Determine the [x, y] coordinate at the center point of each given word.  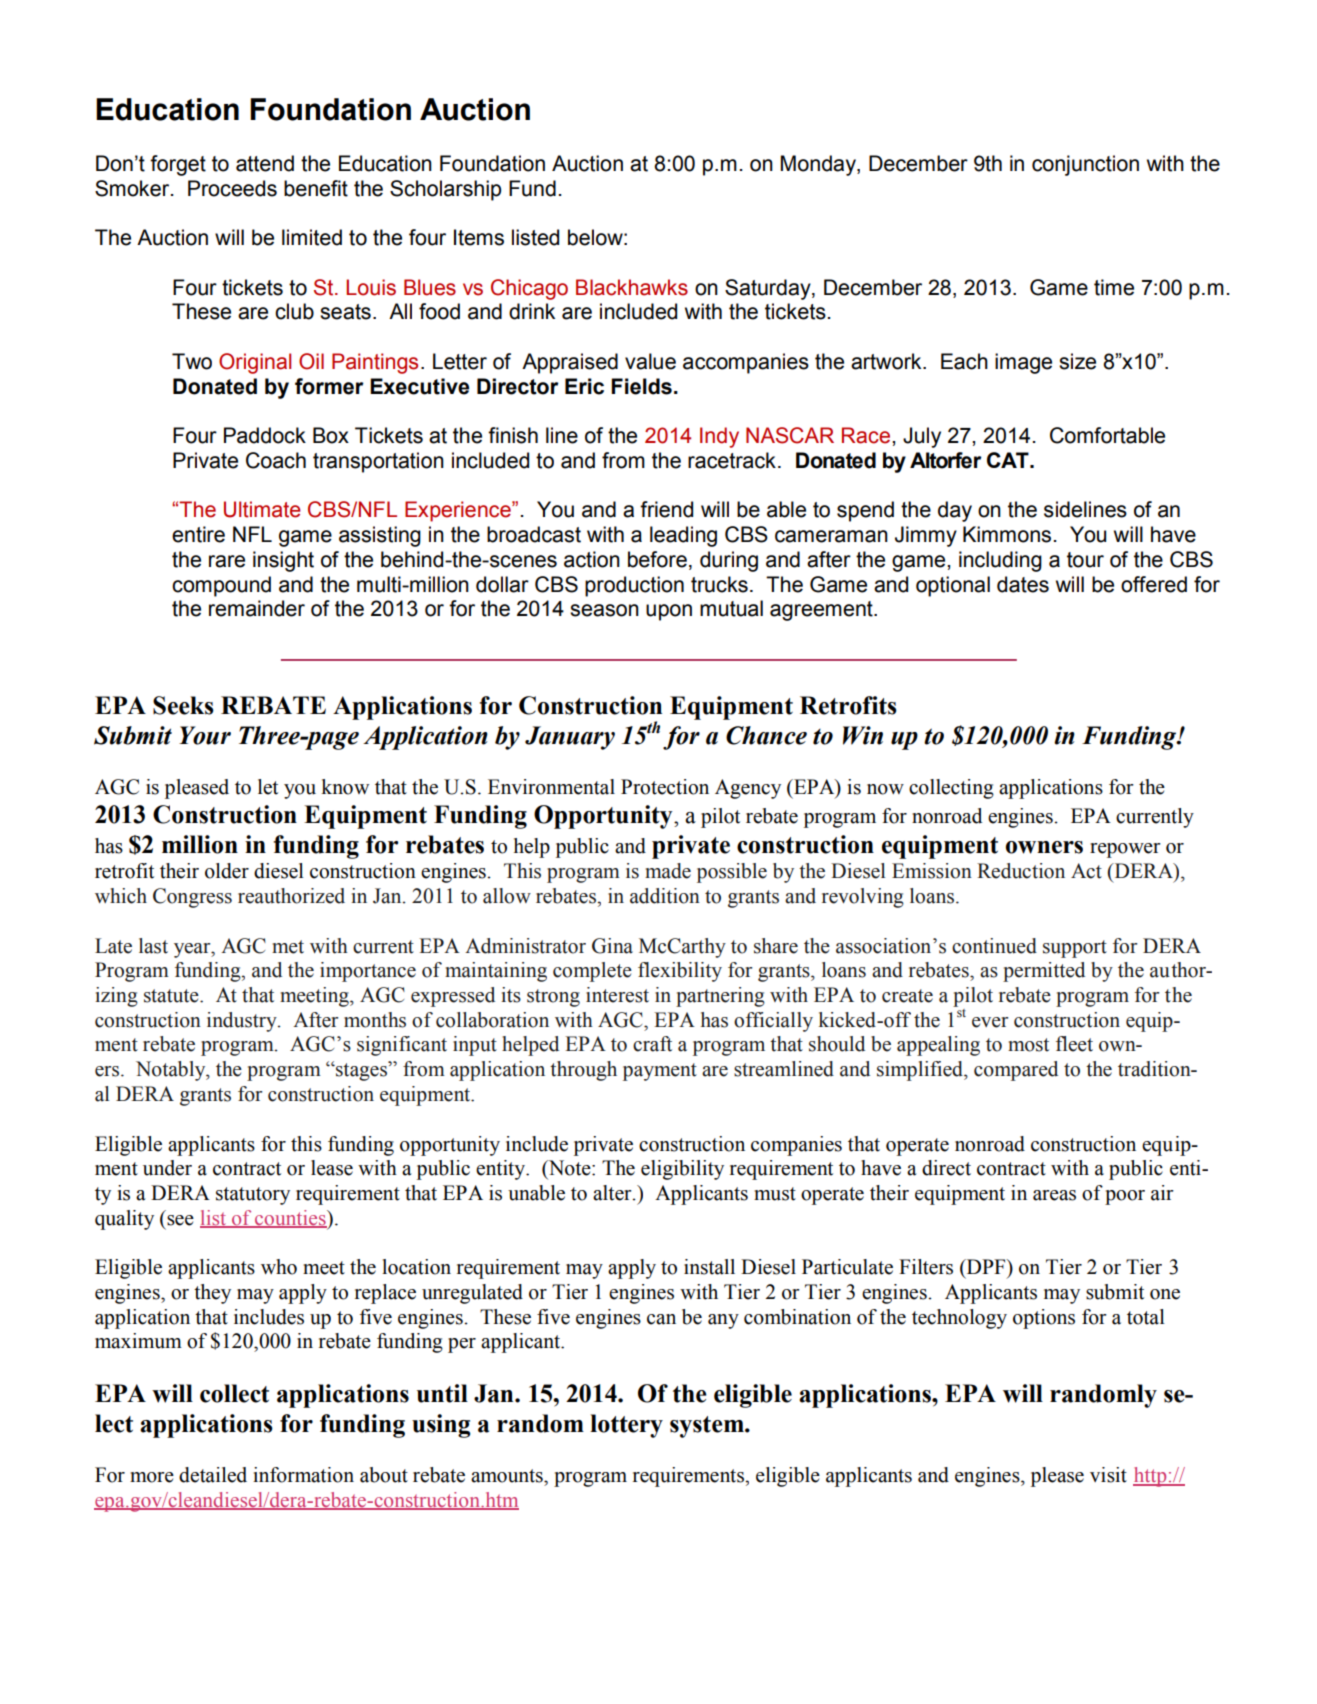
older [227, 871]
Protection [665, 787]
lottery [626, 1426]
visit [1108, 1475]
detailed [213, 1475]
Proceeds [232, 188]
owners [1044, 847]
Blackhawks [632, 287]
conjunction [1085, 165]
